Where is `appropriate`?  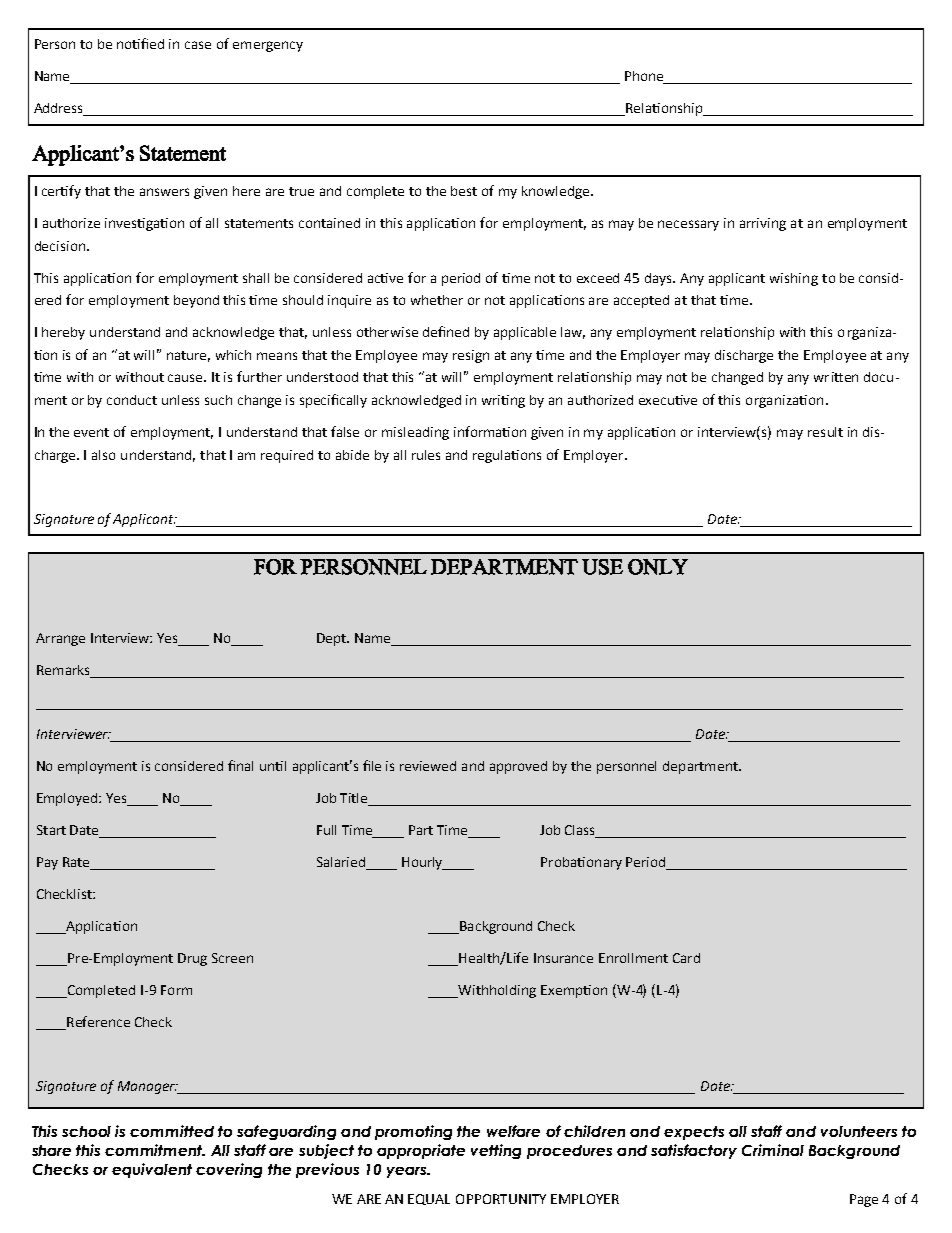 appropriate is located at coordinates (421, 1151).
